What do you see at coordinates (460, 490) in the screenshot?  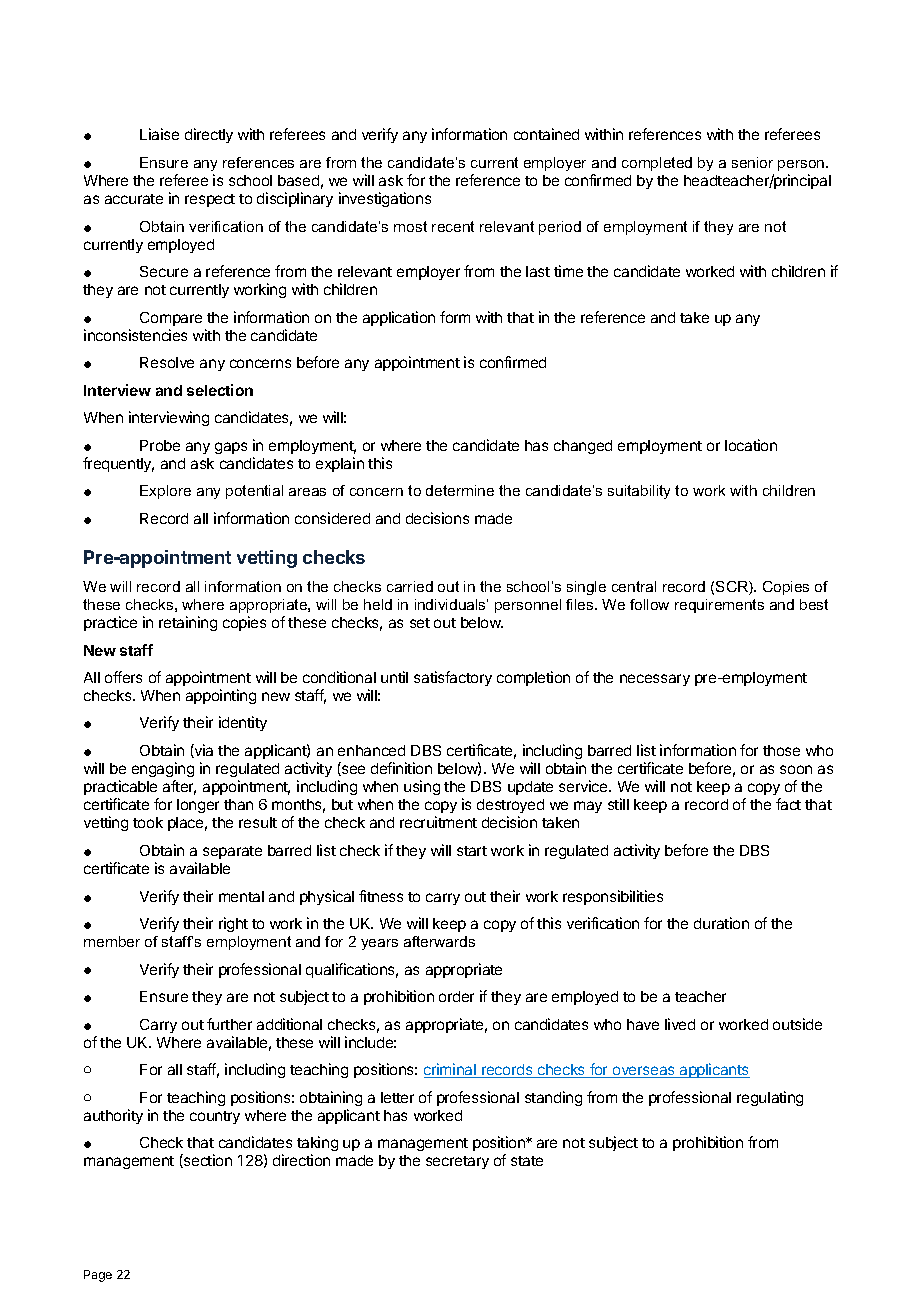 I see `determine` at bounding box center [460, 490].
